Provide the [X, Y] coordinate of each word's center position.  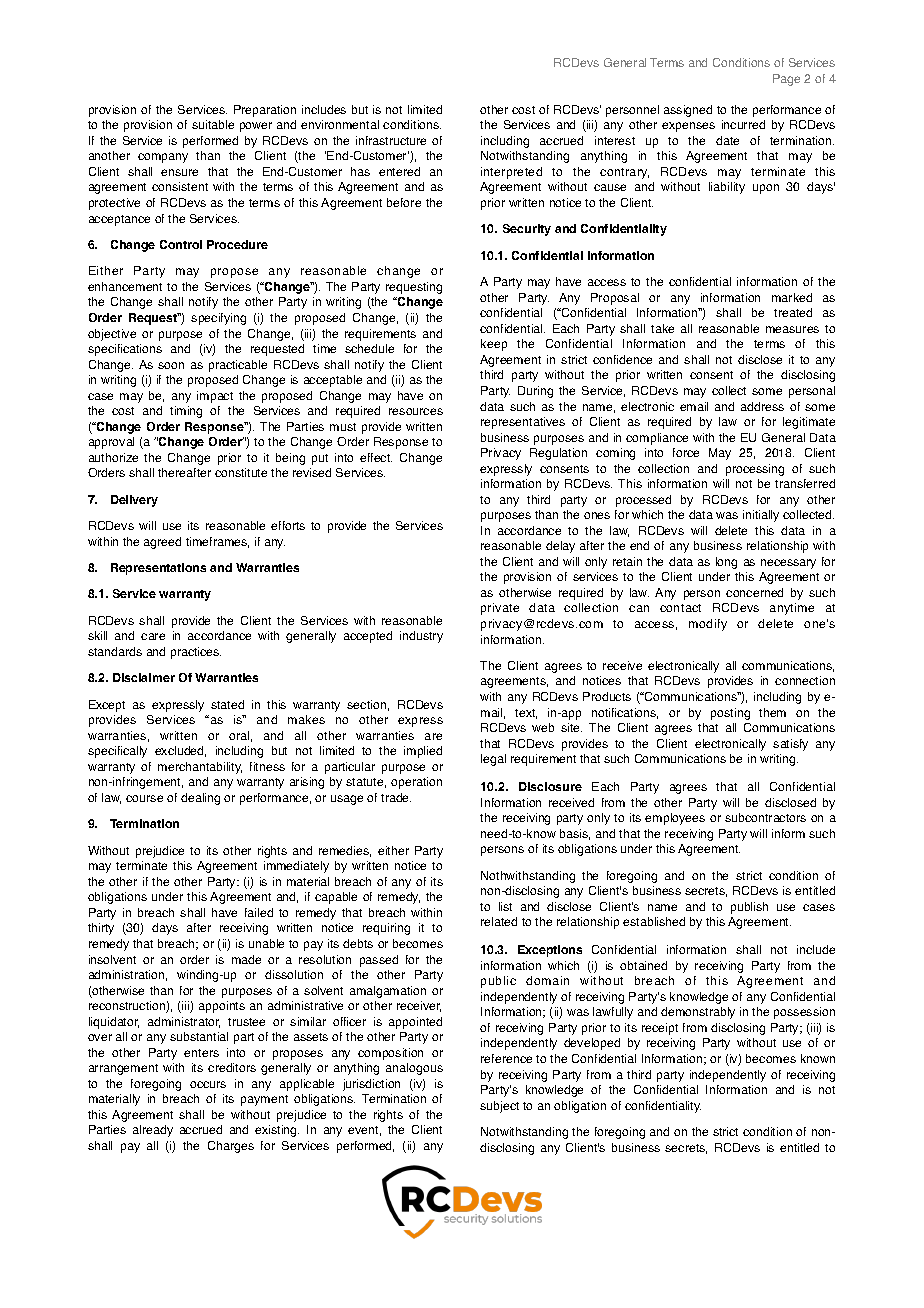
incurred [743, 124]
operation [416, 783]
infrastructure [391, 140]
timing [186, 412]
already [153, 1131]
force [686, 452]
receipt [660, 1029]
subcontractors [765, 817]
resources [416, 411]
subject [499, 1107]
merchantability [200, 768]
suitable [213, 124]
